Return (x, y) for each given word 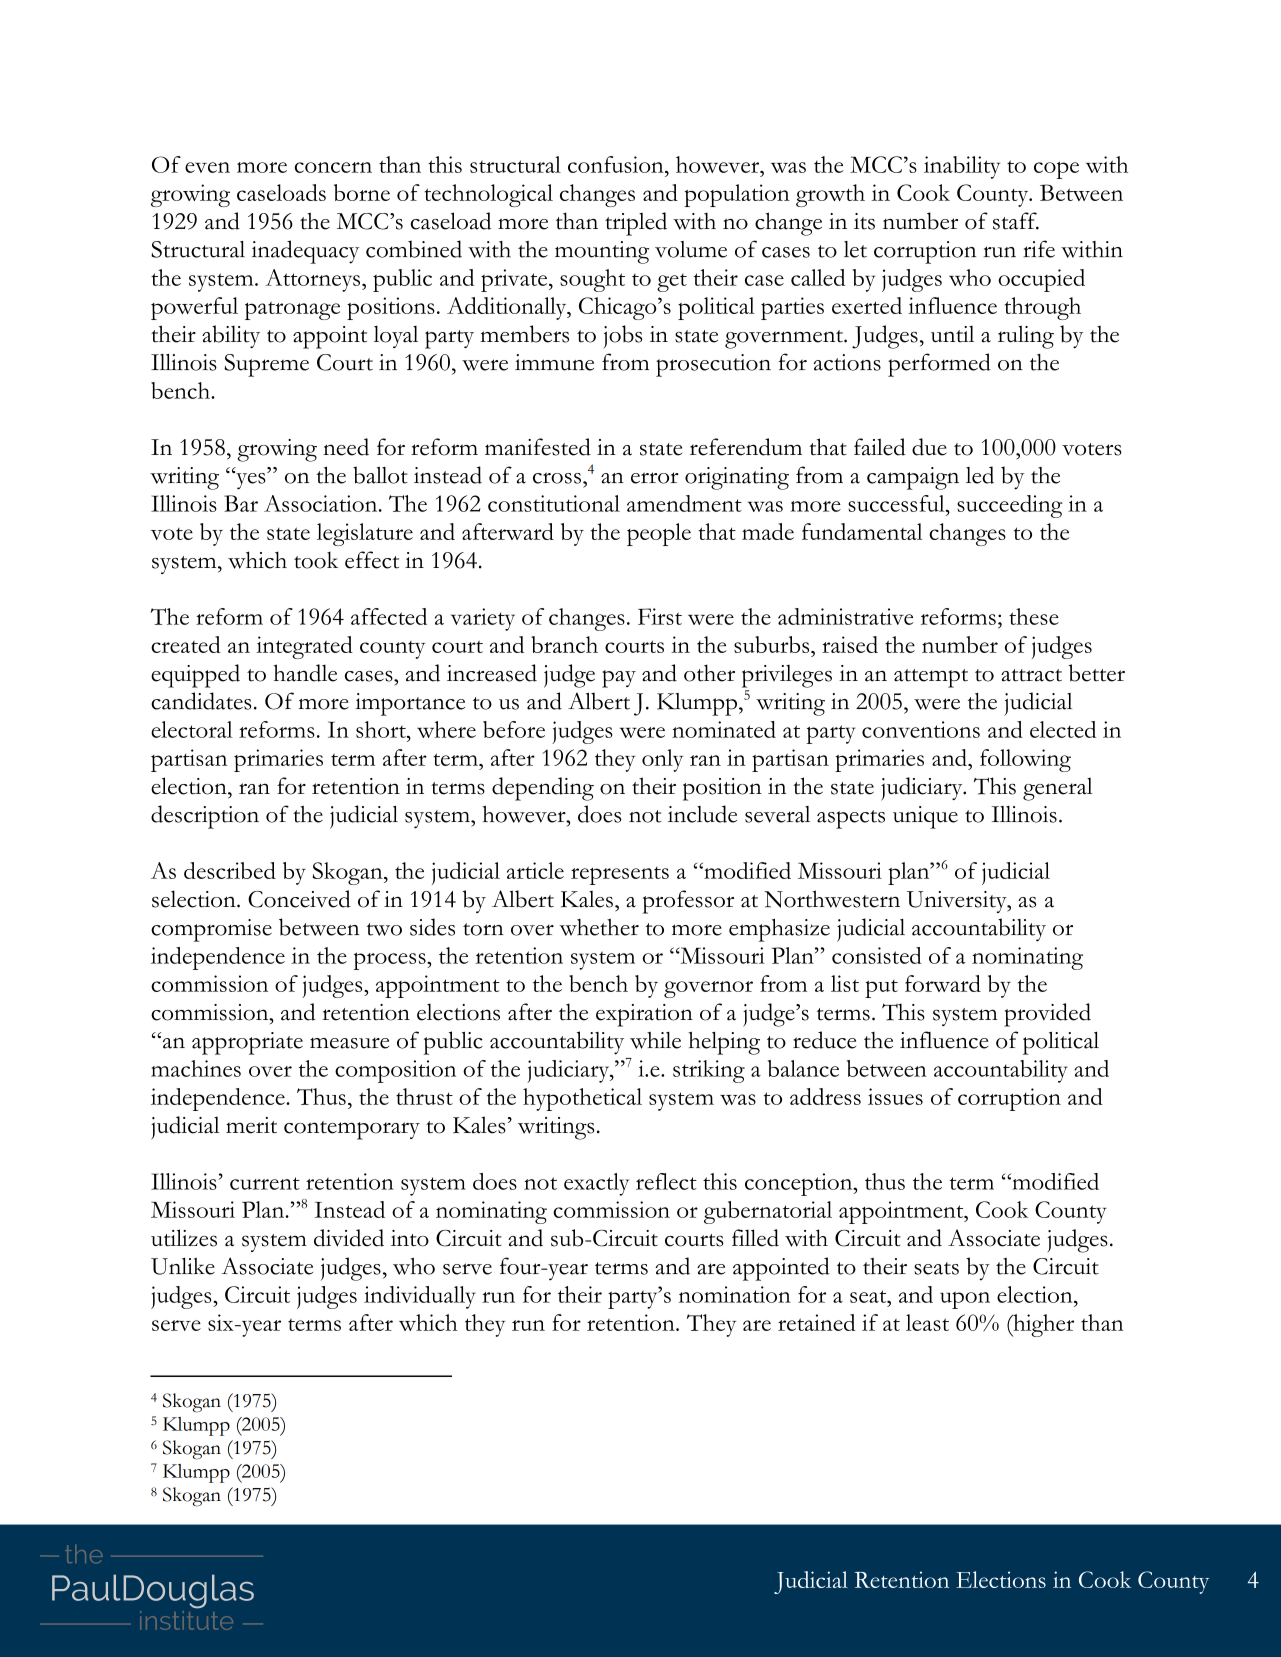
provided (1047, 1015)
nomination (735, 1294)
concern (333, 167)
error (655, 478)
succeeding (1010, 506)
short (382, 729)
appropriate (247, 1043)
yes (251, 480)
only (662, 760)
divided (349, 1238)
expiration (644, 1015)
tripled (636, 224)
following (1025, 760)
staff (1016, 221)
